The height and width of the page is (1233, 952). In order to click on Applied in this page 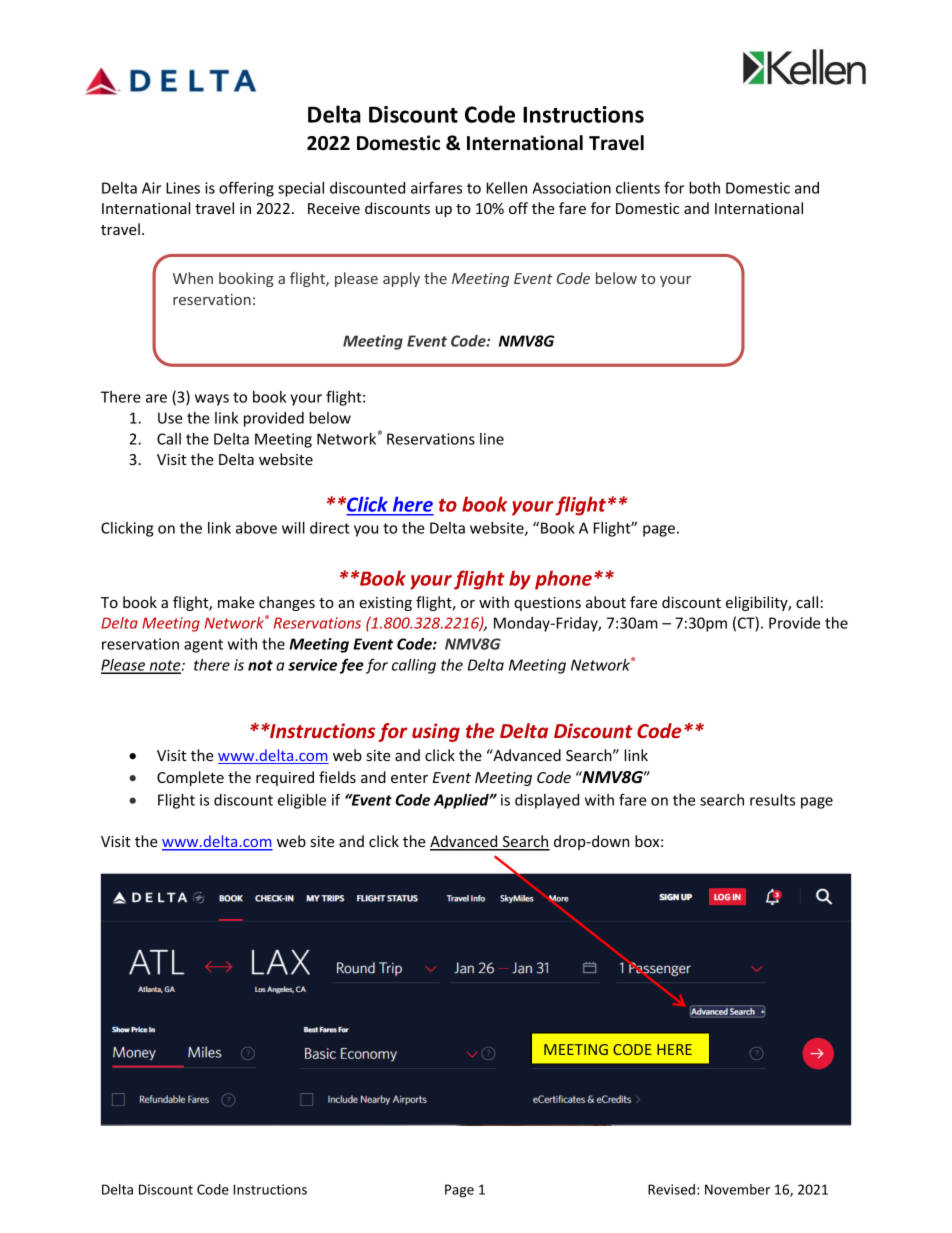, I will do `click(462, 801)`.
